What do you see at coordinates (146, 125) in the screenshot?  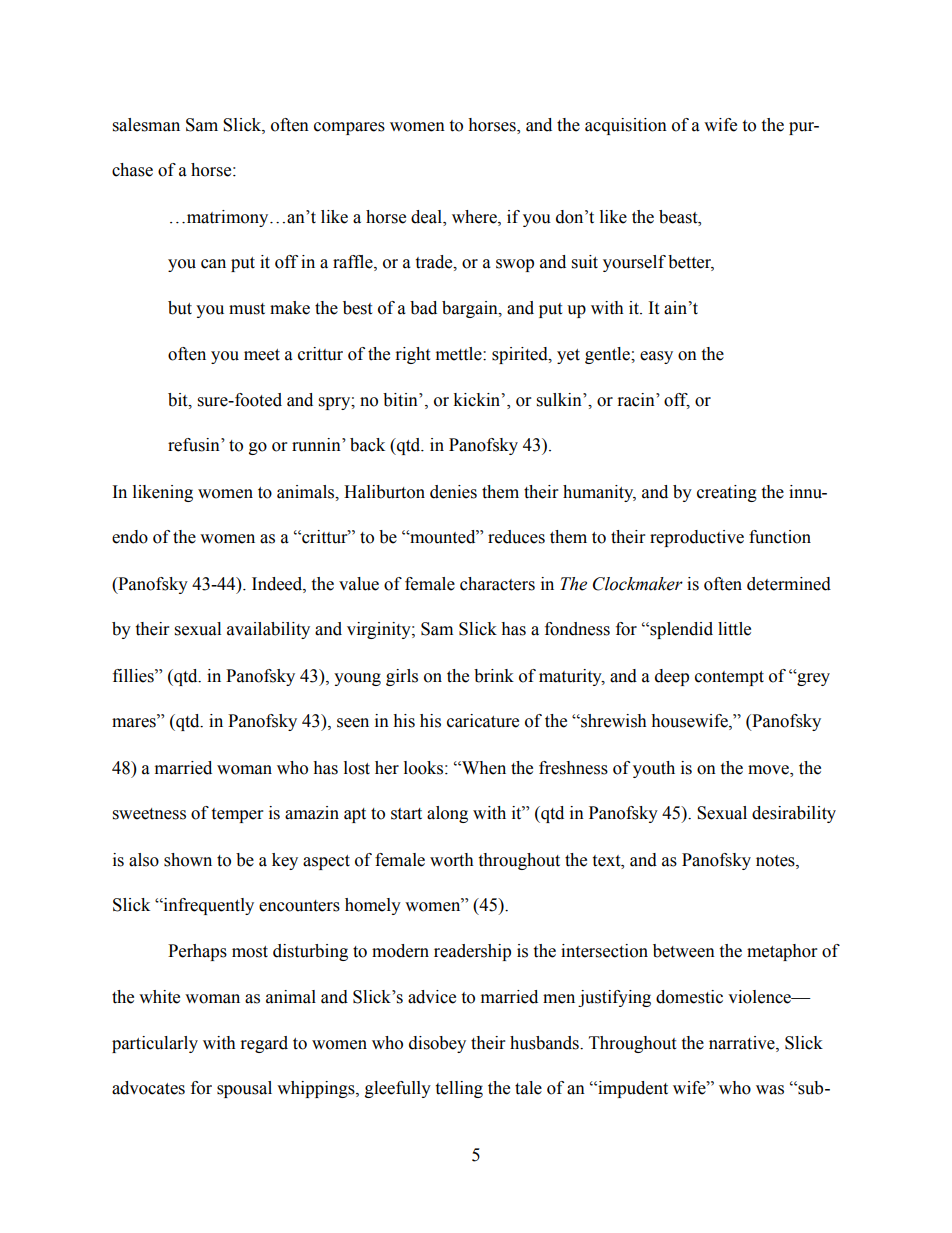 I see `salesman` at bounding box center [146, 125].
